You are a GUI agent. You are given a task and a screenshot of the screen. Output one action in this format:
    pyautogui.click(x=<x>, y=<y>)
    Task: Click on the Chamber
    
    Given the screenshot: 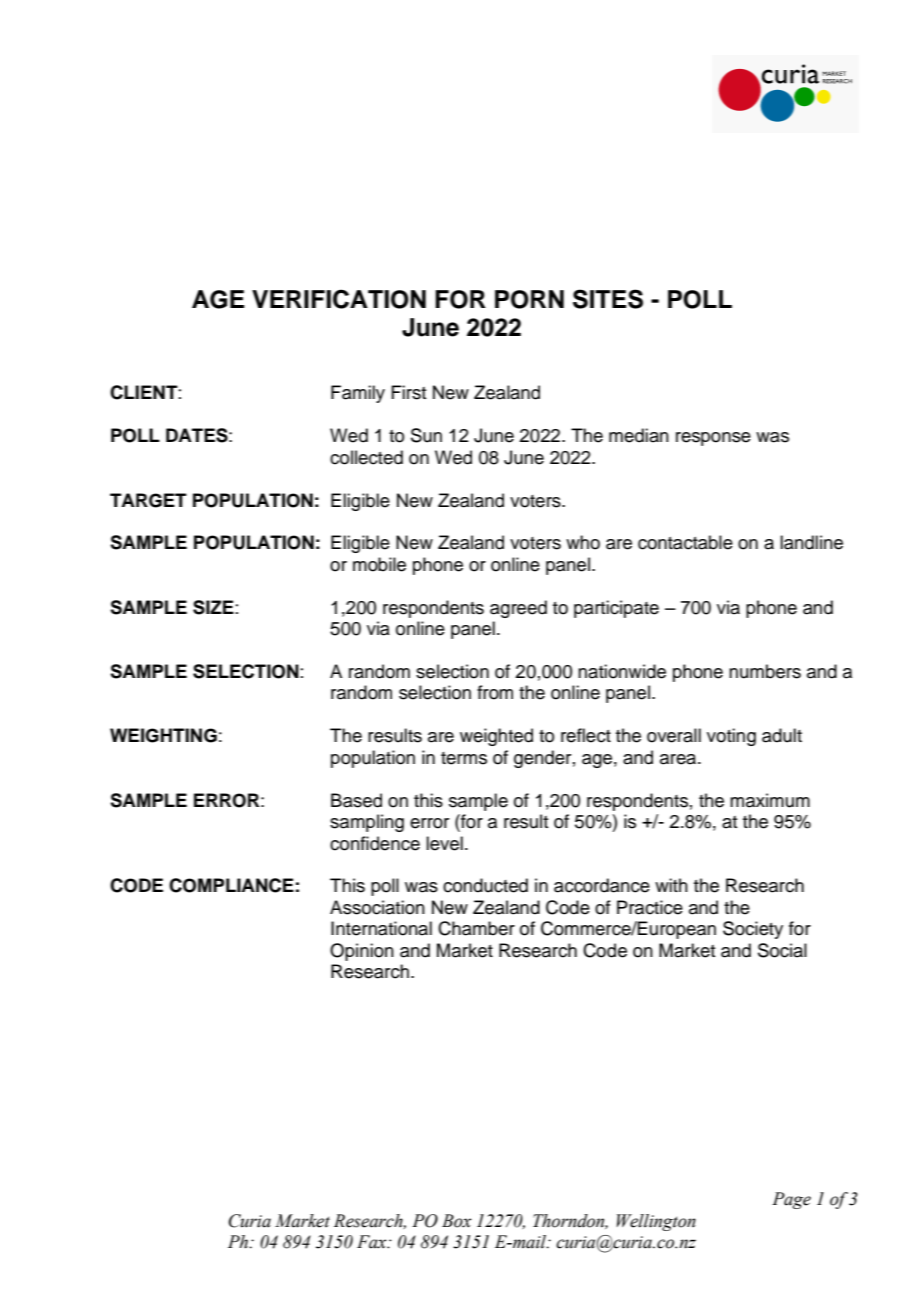 What is the action you would take?
    pyautogui.click(x=476, y=928)
